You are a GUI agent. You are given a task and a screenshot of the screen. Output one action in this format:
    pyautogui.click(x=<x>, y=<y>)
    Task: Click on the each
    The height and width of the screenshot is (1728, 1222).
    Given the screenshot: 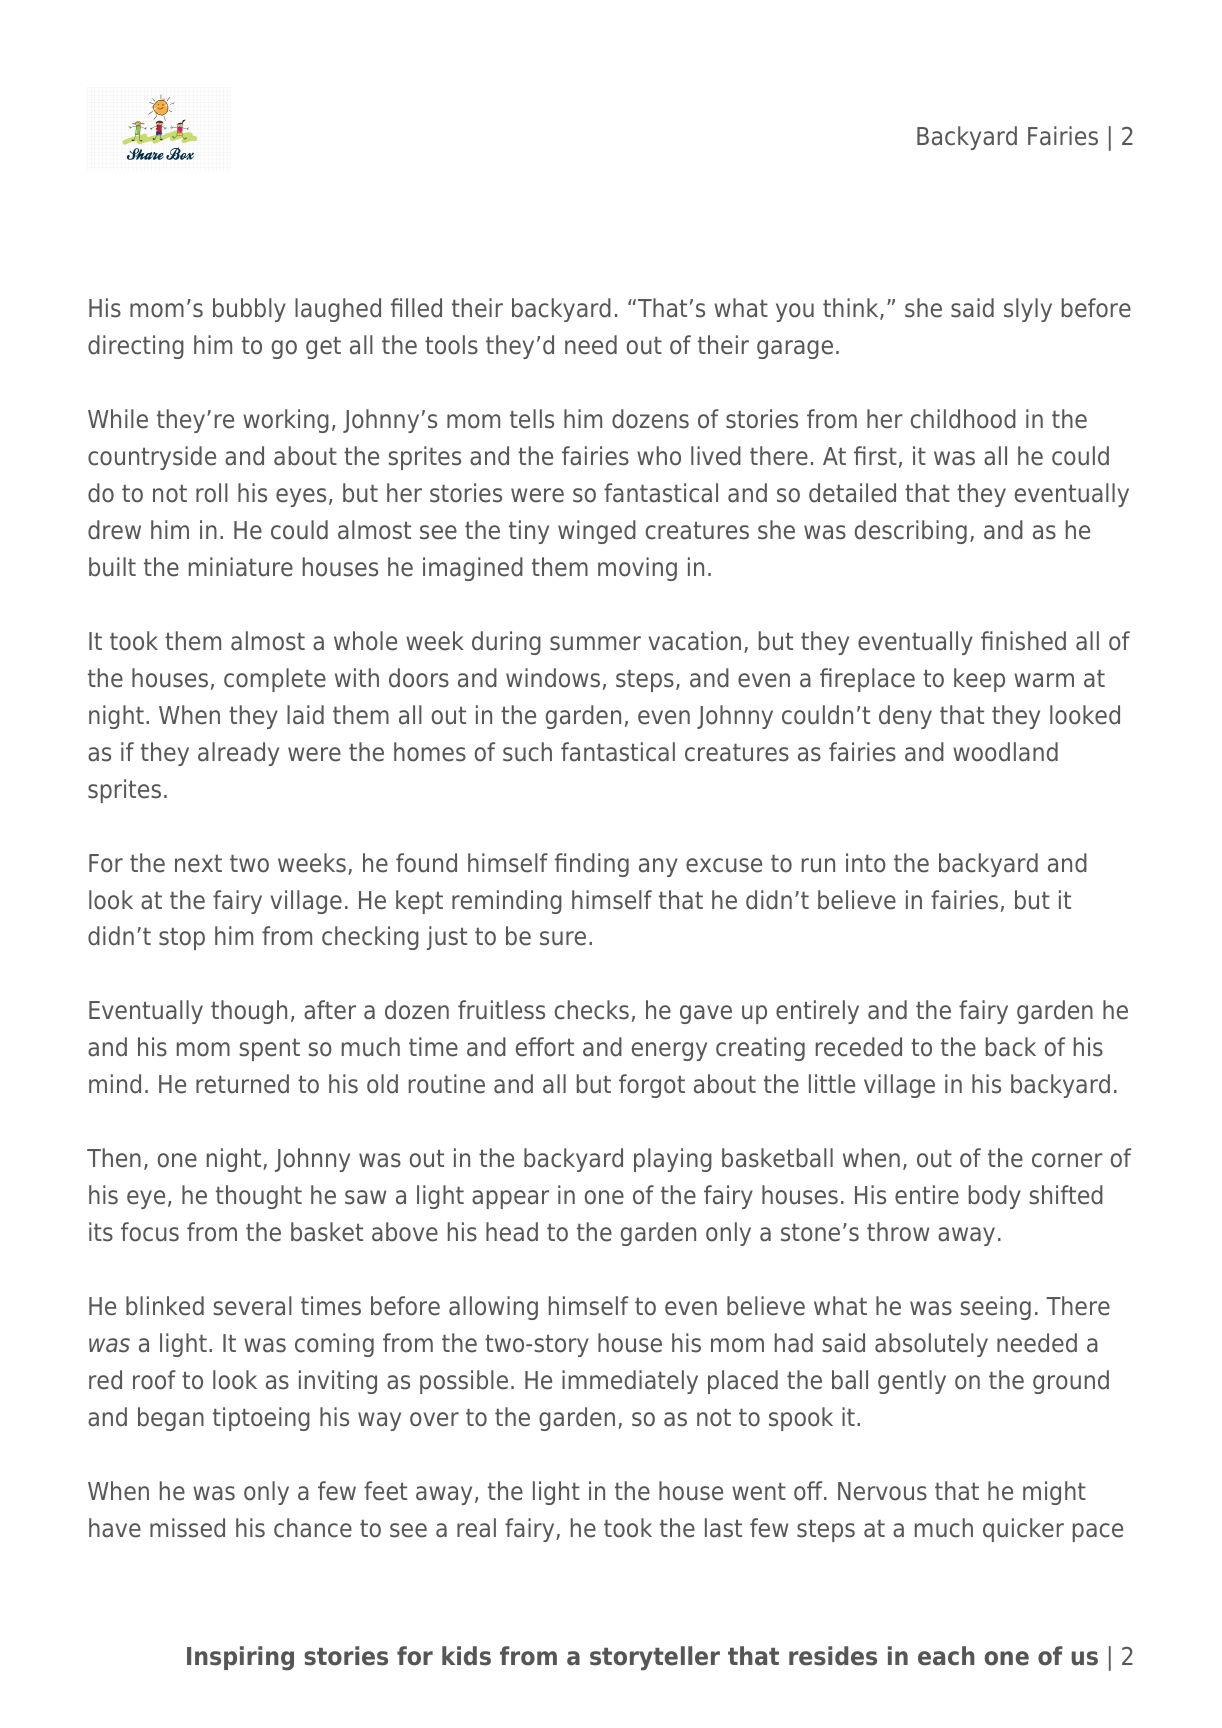 What is the action you would take?
    pyautogui.click(x=946, y=1656)
